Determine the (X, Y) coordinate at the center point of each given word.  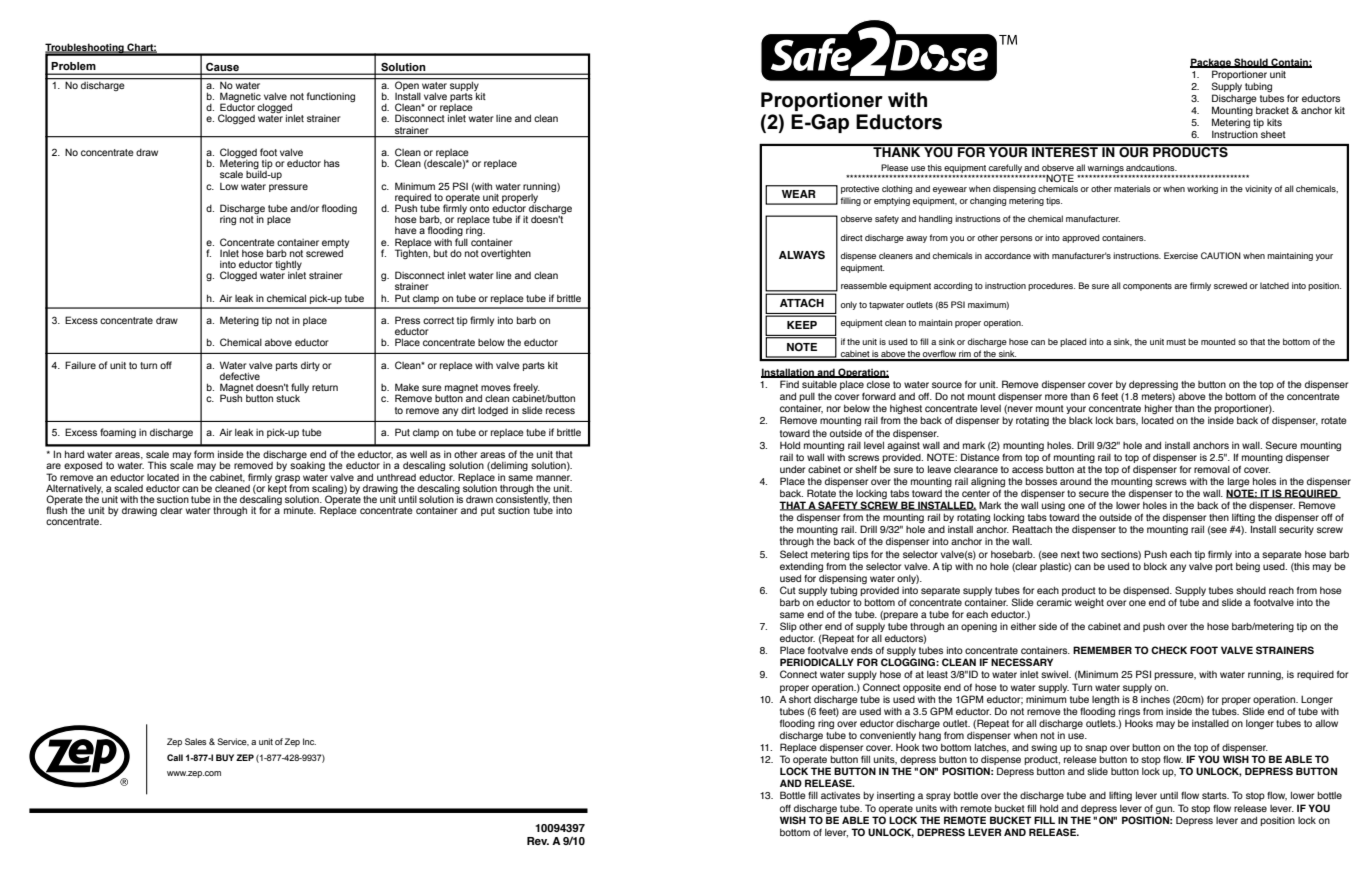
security (1296, 530)
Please (894, 167)
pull (807, 399)
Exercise (1181, 255)
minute (300, 510)
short (800, 699)
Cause (222, 68)
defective (240, 376)
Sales (196, 741)
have (406, 230)
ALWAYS (802, 254)
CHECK (1169, 650)
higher (1158, 409)
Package (1211, 63)
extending (801, 567)
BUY (225, 757)
